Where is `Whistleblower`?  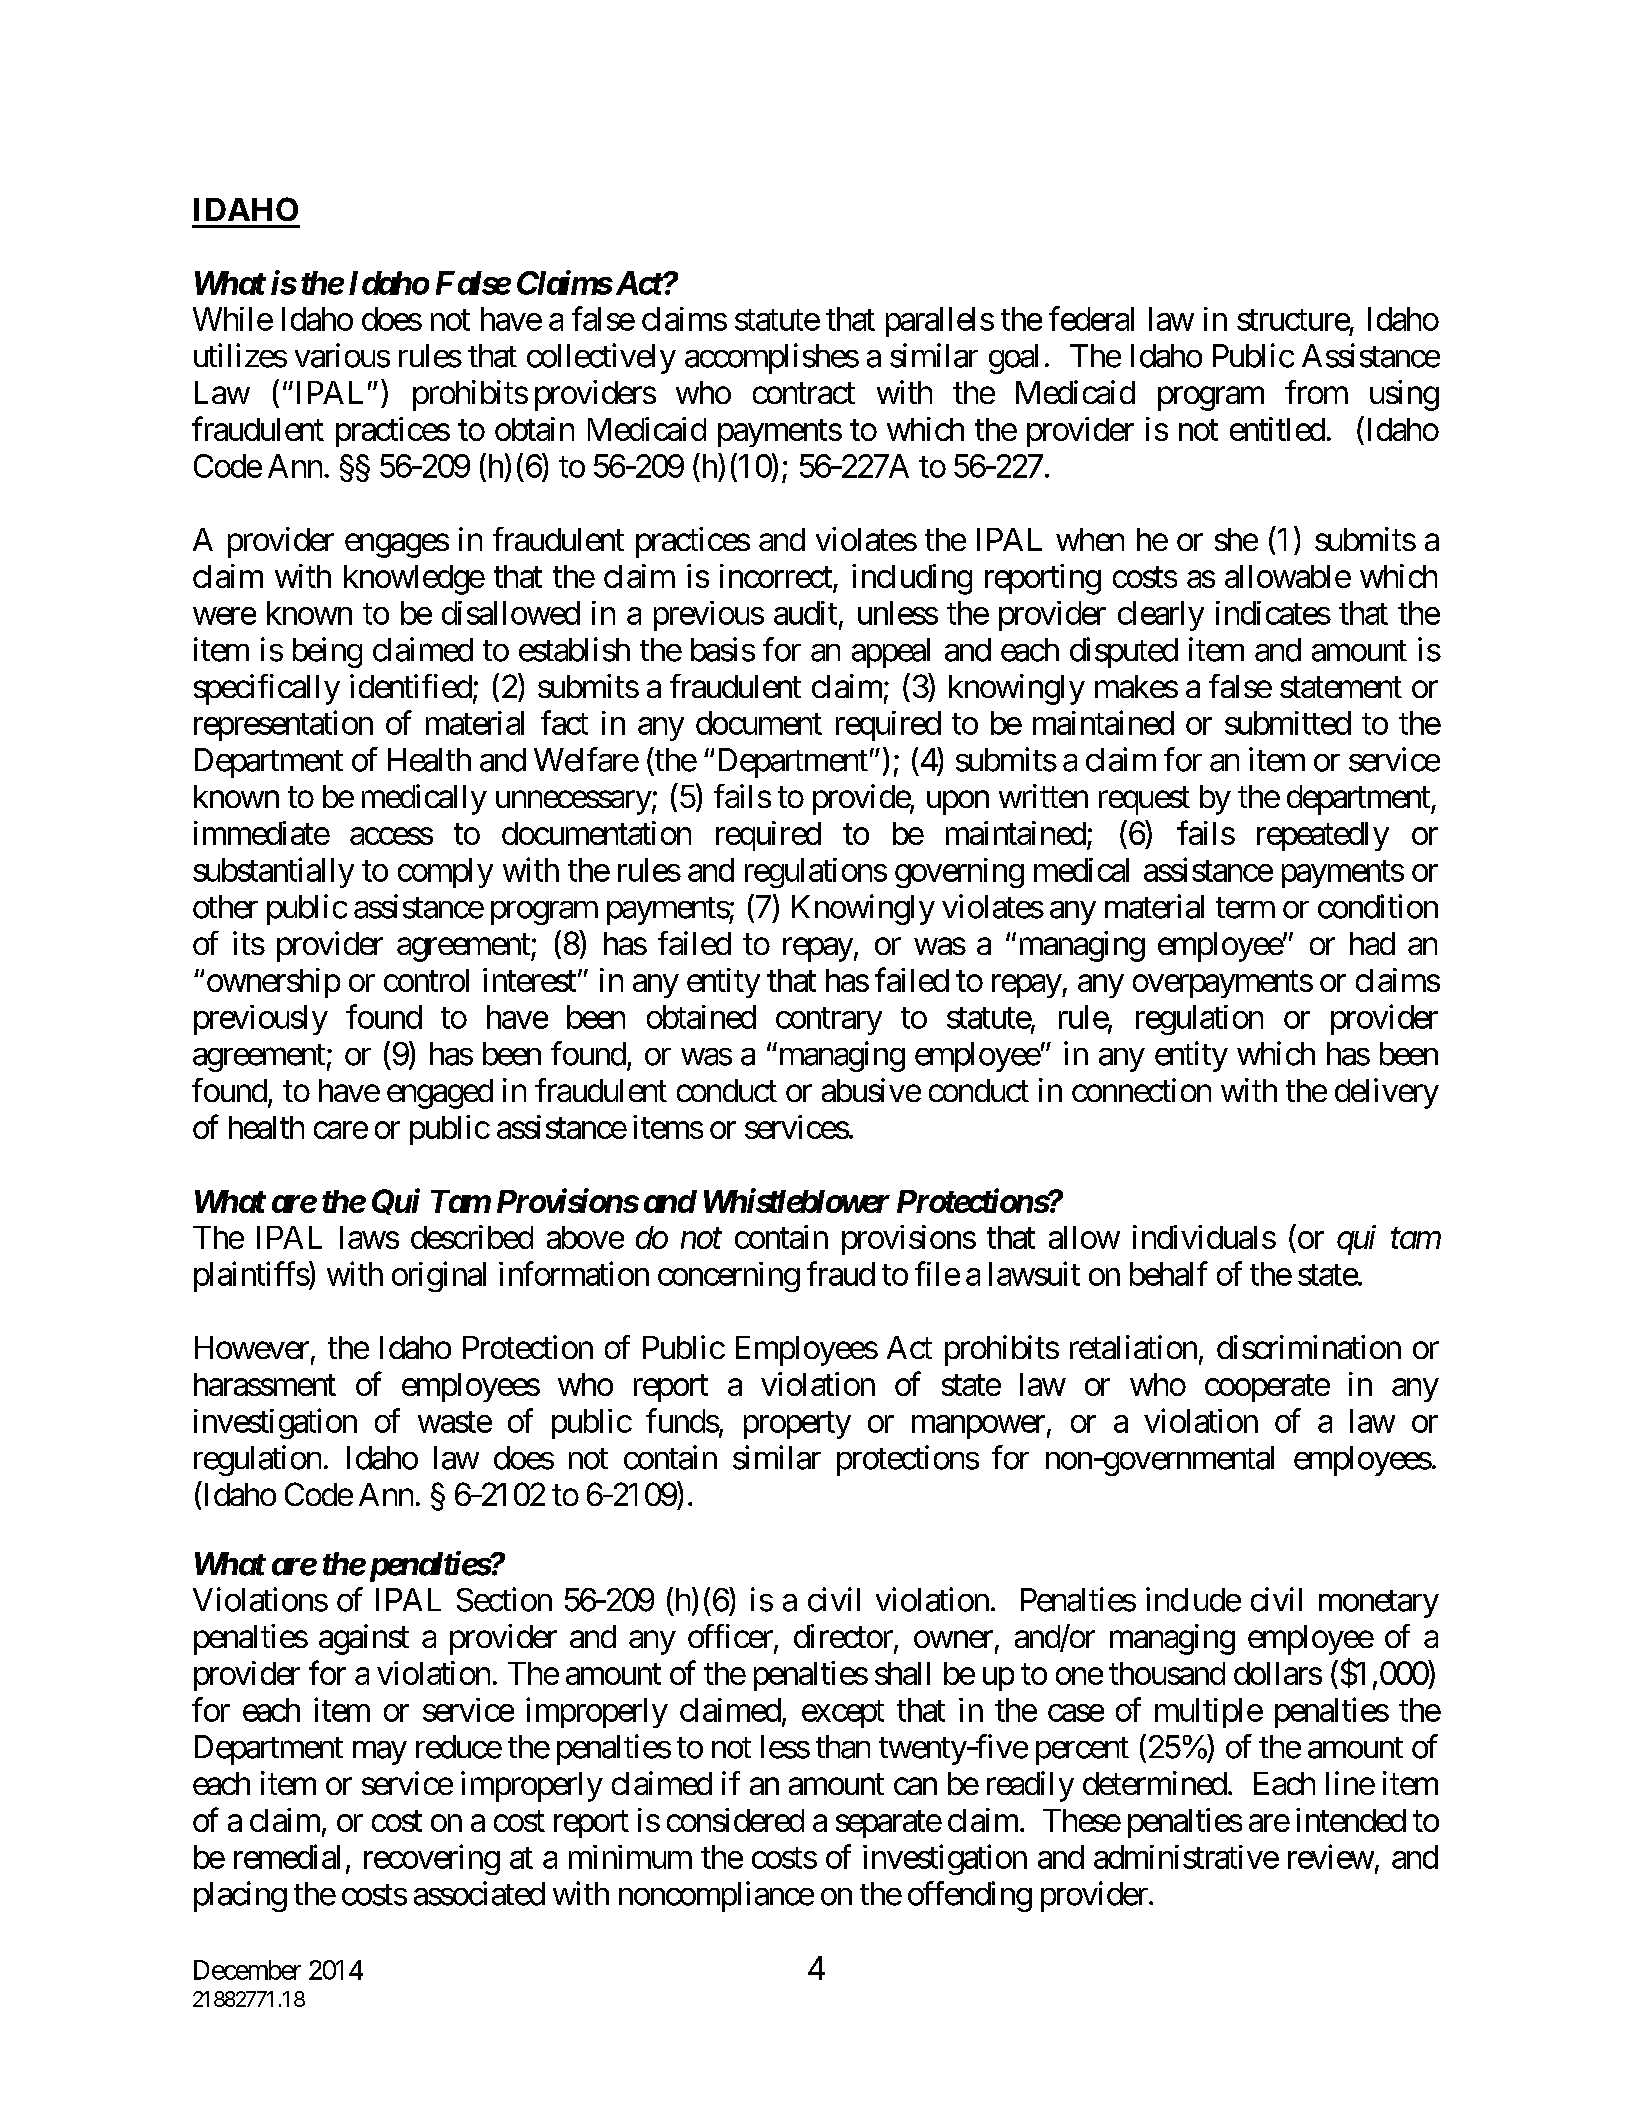
Whistleblower is located at coordinates (797, 1200).
